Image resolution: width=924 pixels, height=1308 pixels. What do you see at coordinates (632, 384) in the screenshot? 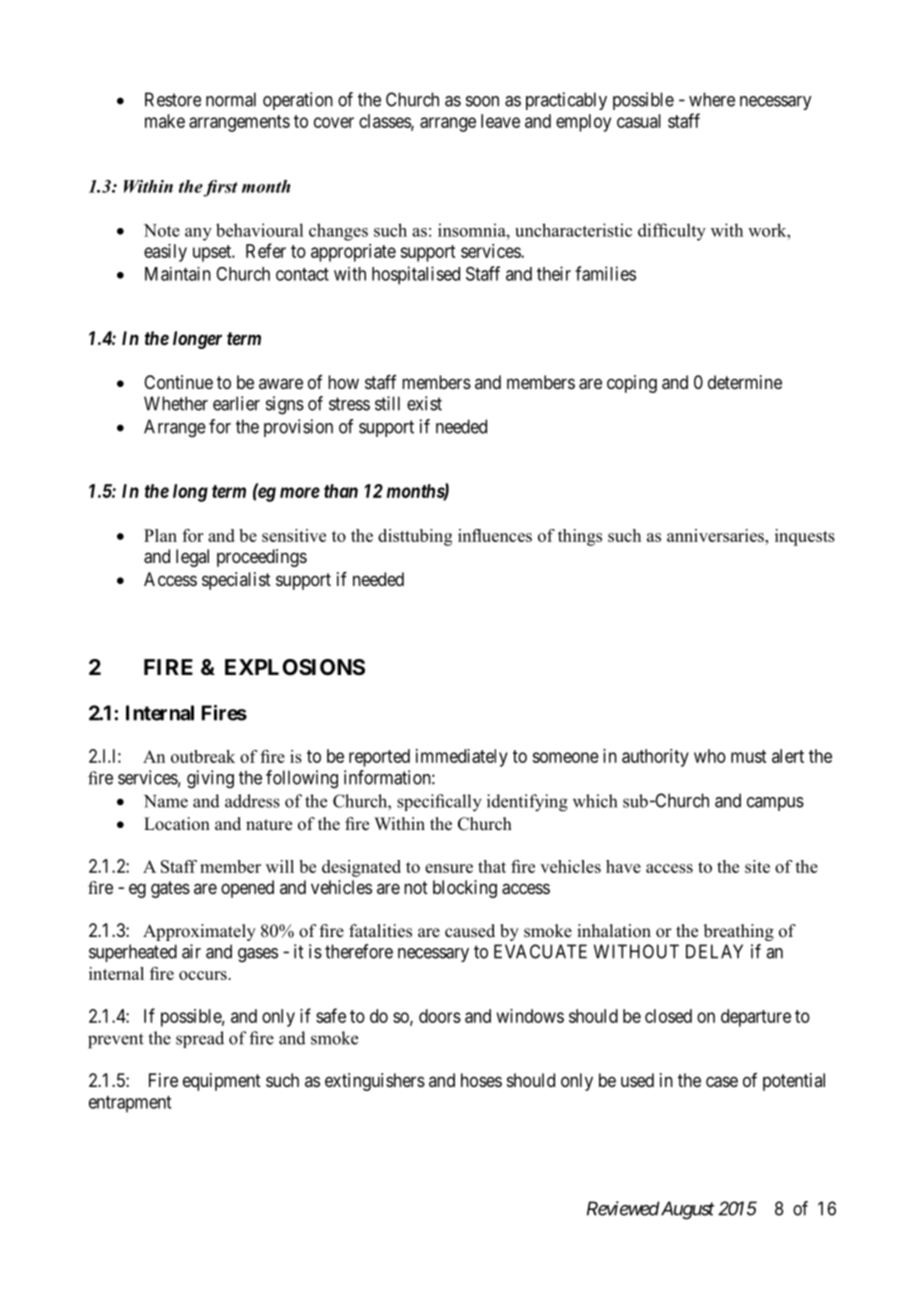
I see `coping` at bounding box center [632, 384].
